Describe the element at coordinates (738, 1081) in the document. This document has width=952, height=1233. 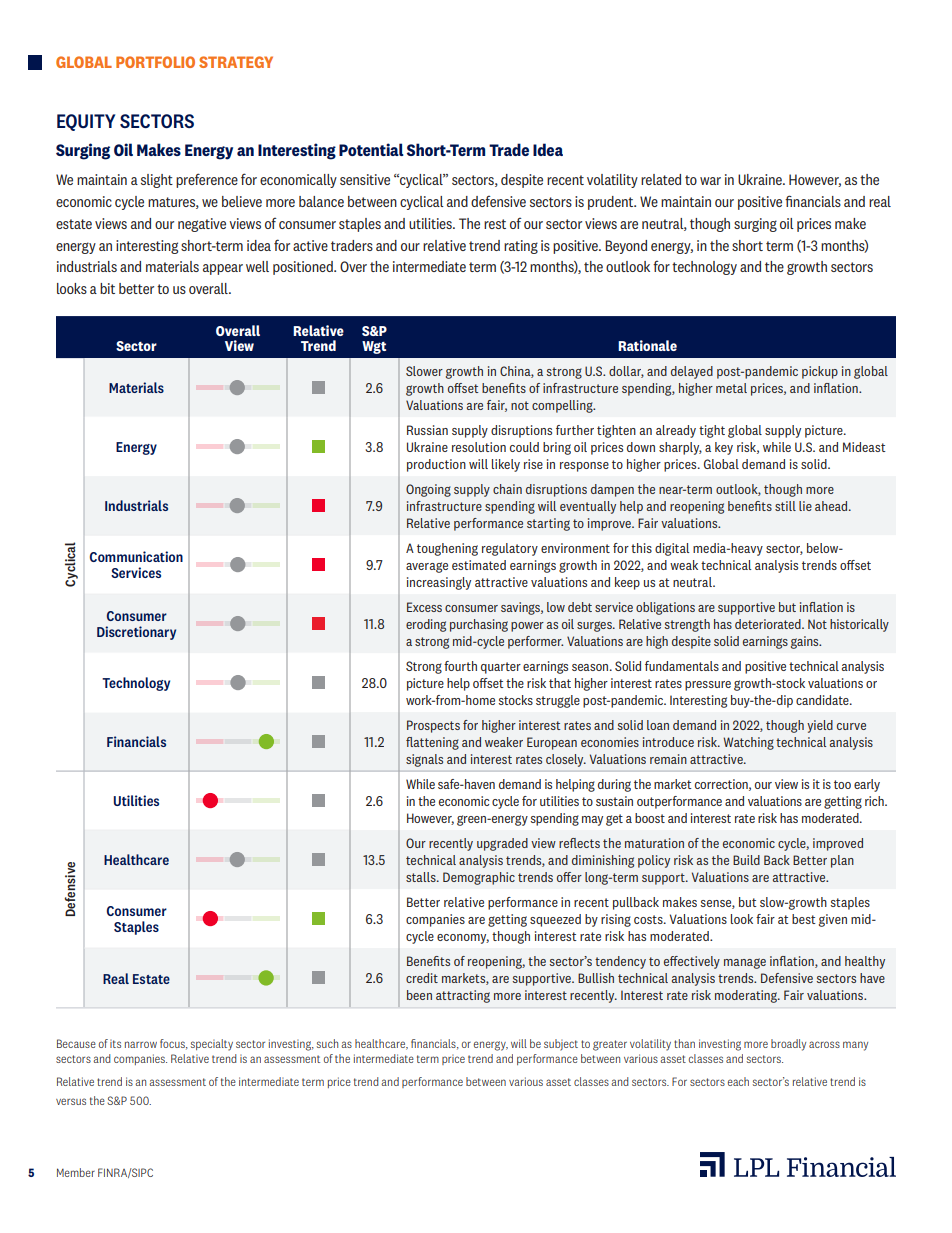
I see `each` at that location.
